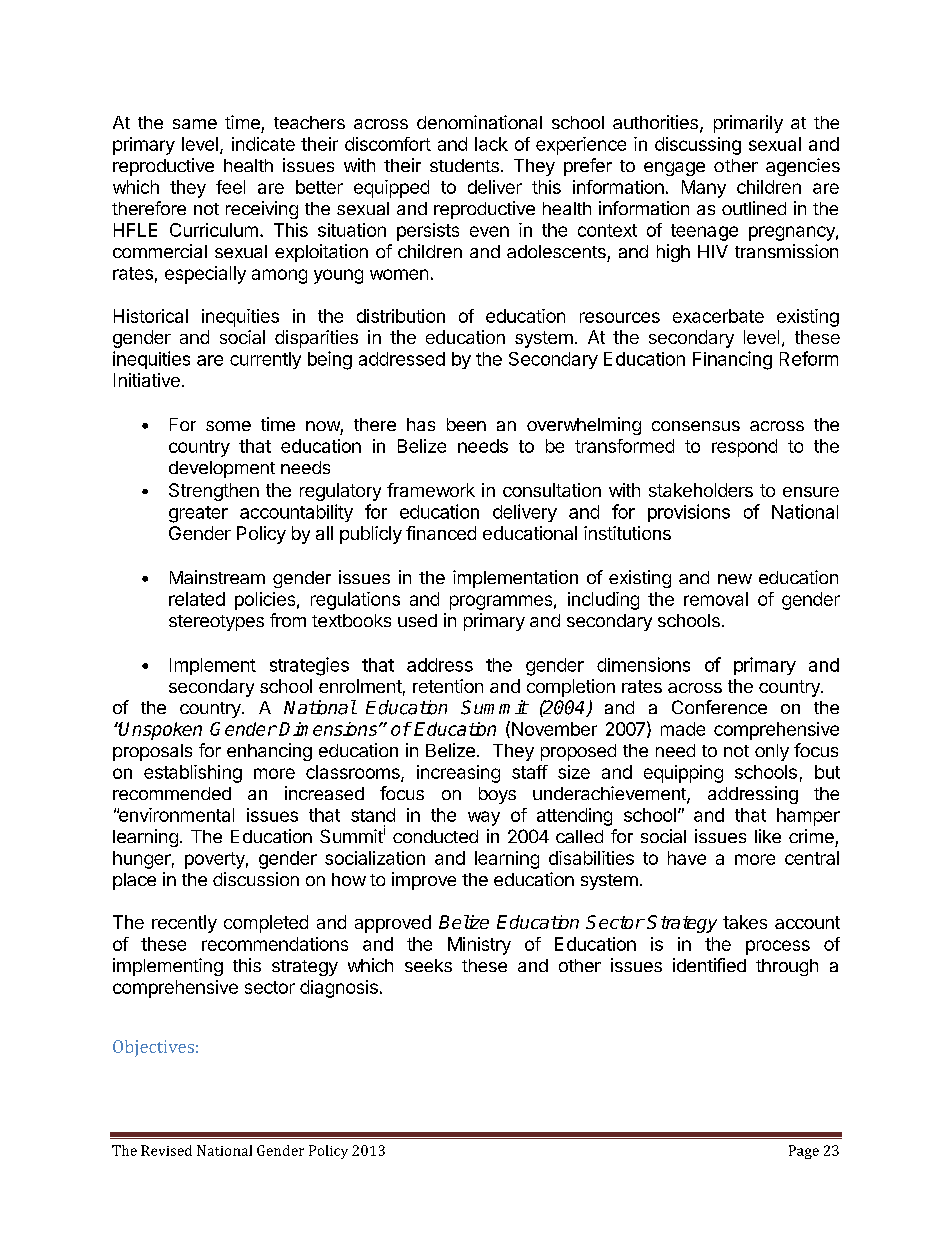 The height and width of the screenshot is (1233, 952). What do you see at coordinates (698, 146) in the screenshot?
I see `discussing` at bounding box center [698, 146].
